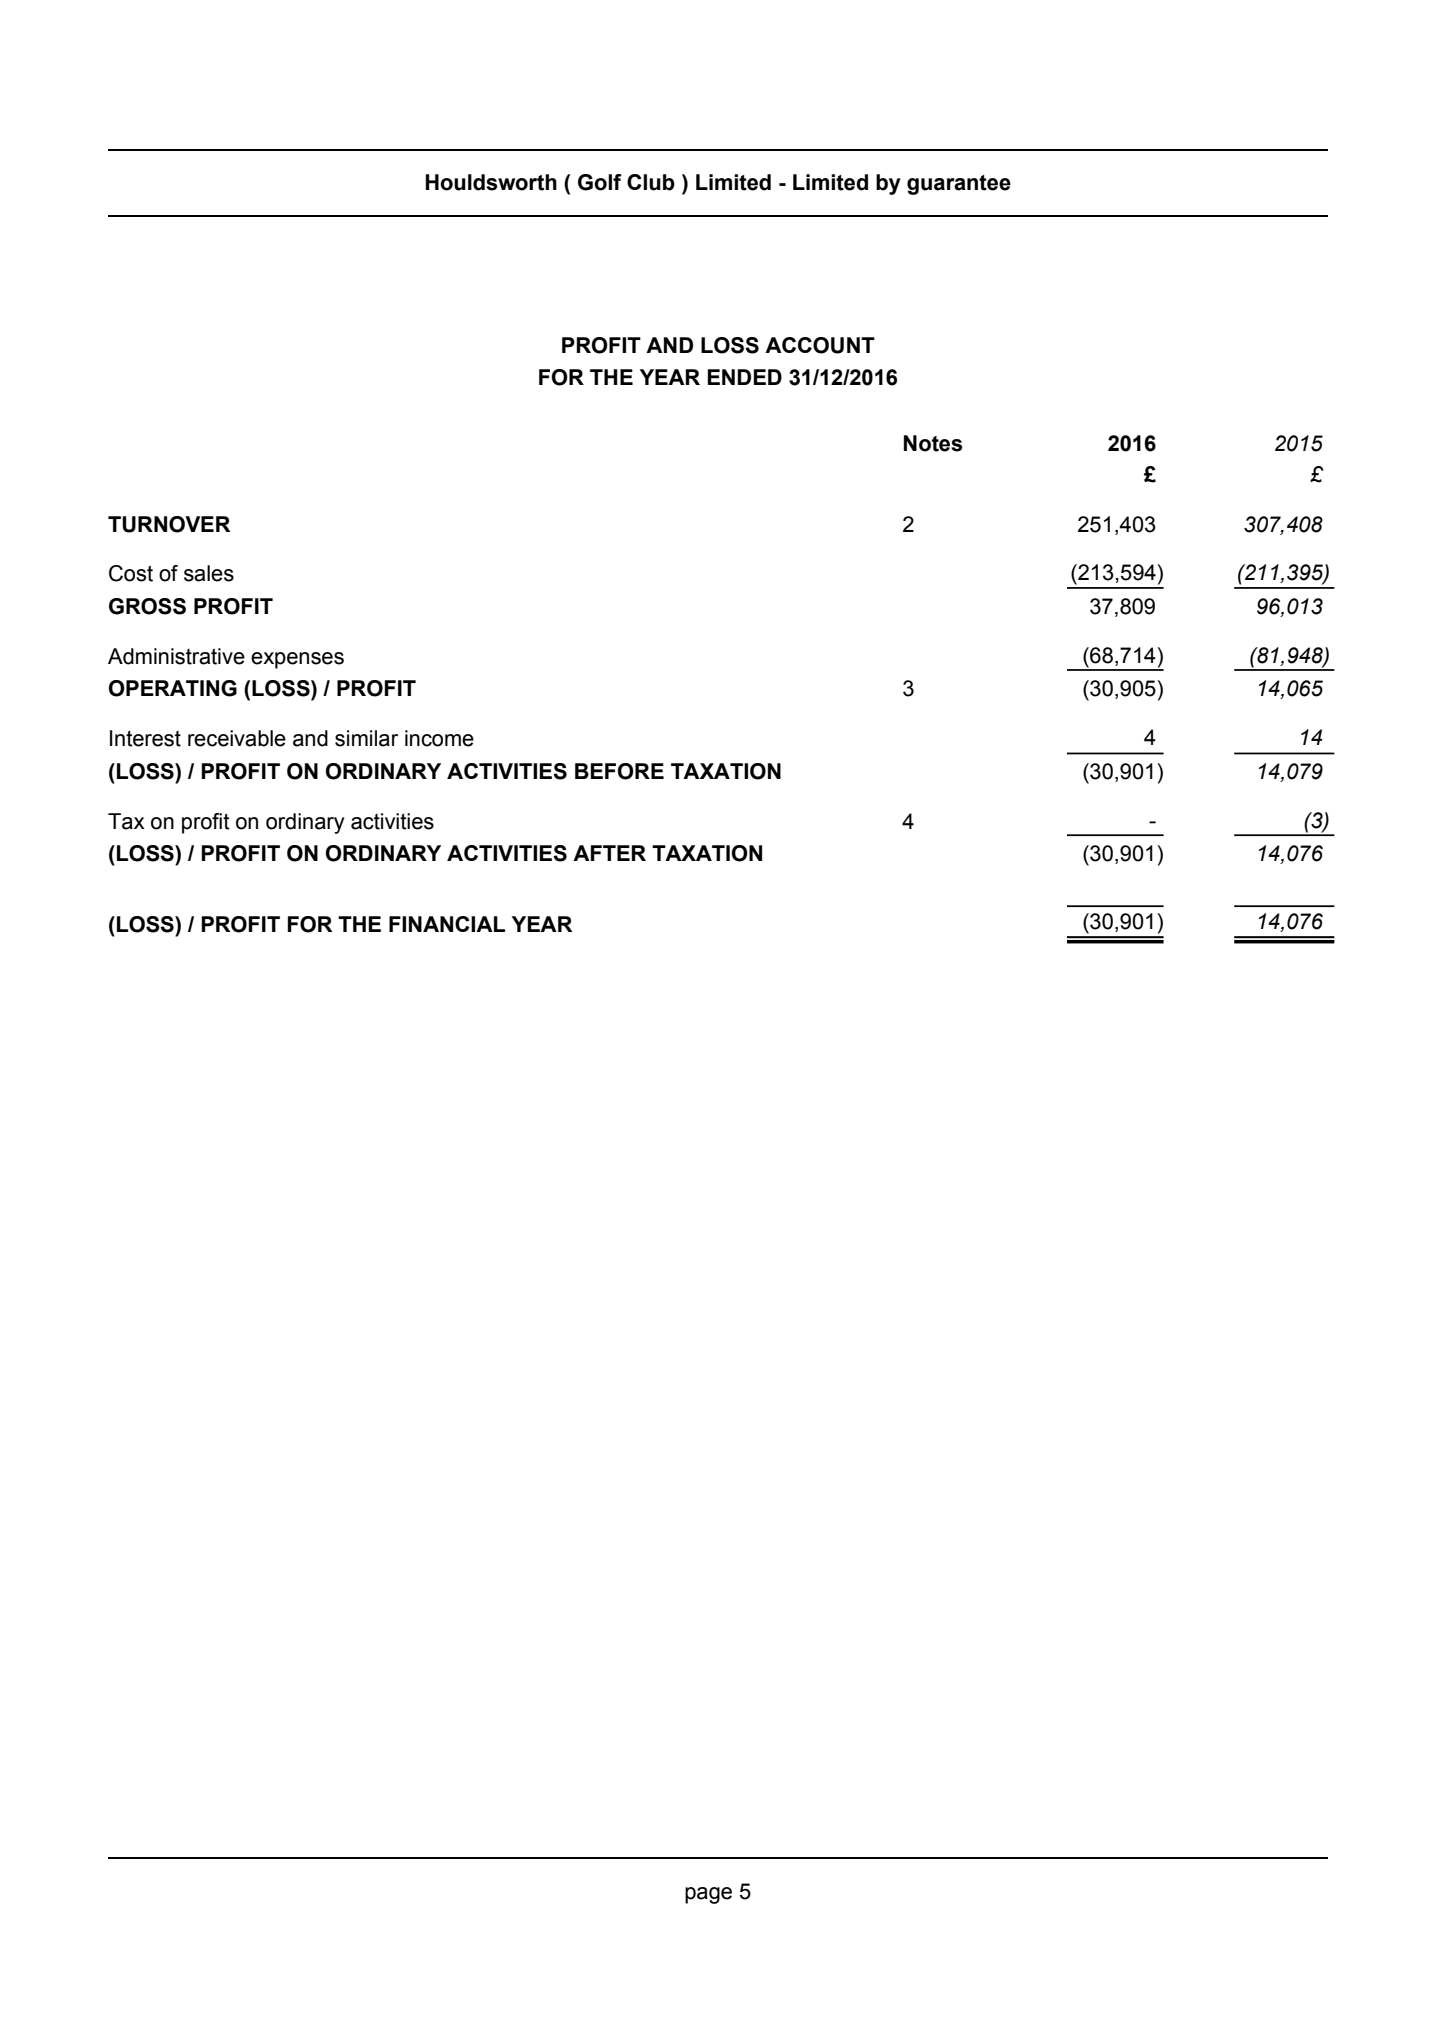 This screenshot has height=2041, width=1443. Describe the element at coordinates (237, 738) in the screenshot. I see `receivable` at that location.
